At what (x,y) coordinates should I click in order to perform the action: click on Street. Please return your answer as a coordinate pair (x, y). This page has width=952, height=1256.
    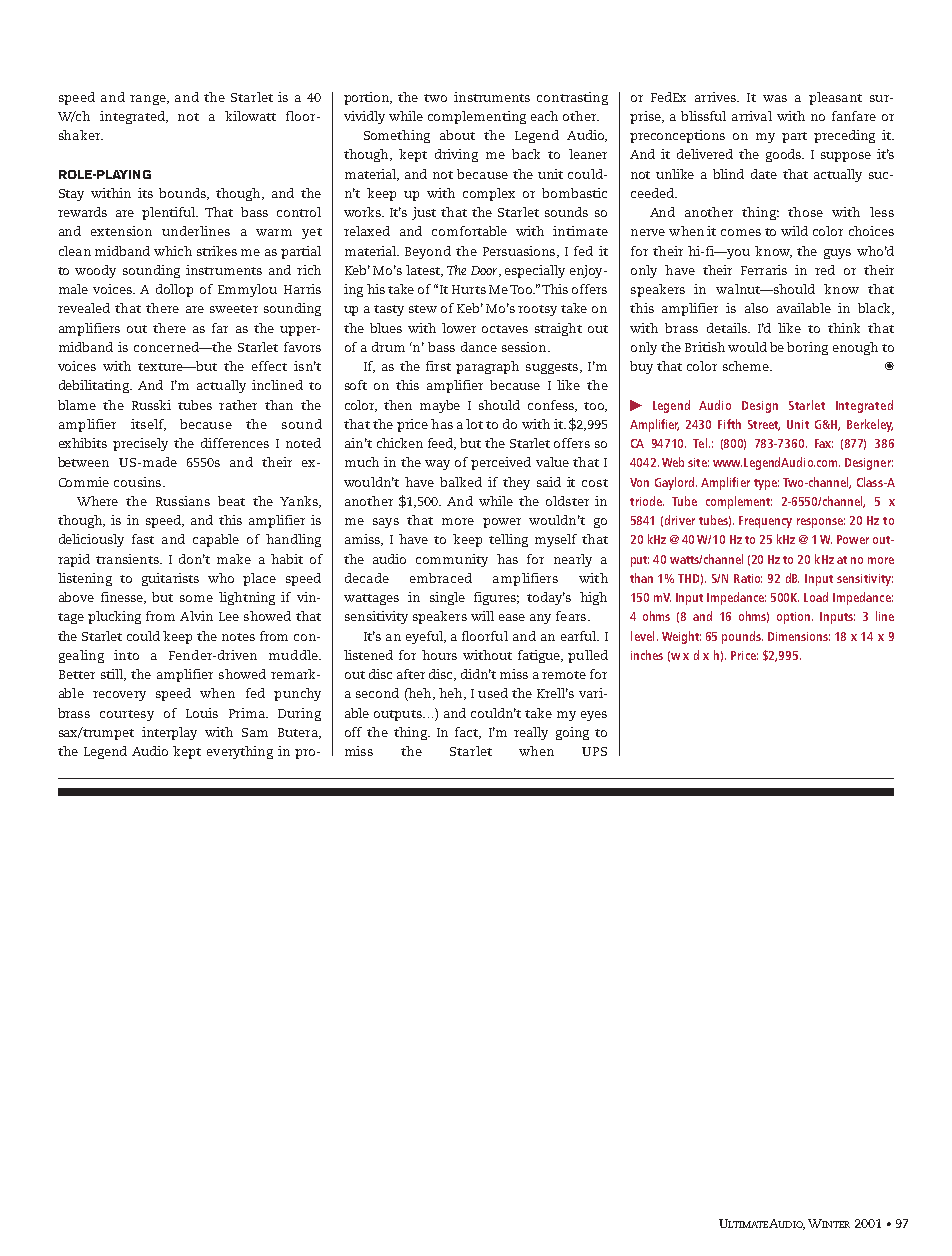
    Looking at the image, I should click on (764, 425).
